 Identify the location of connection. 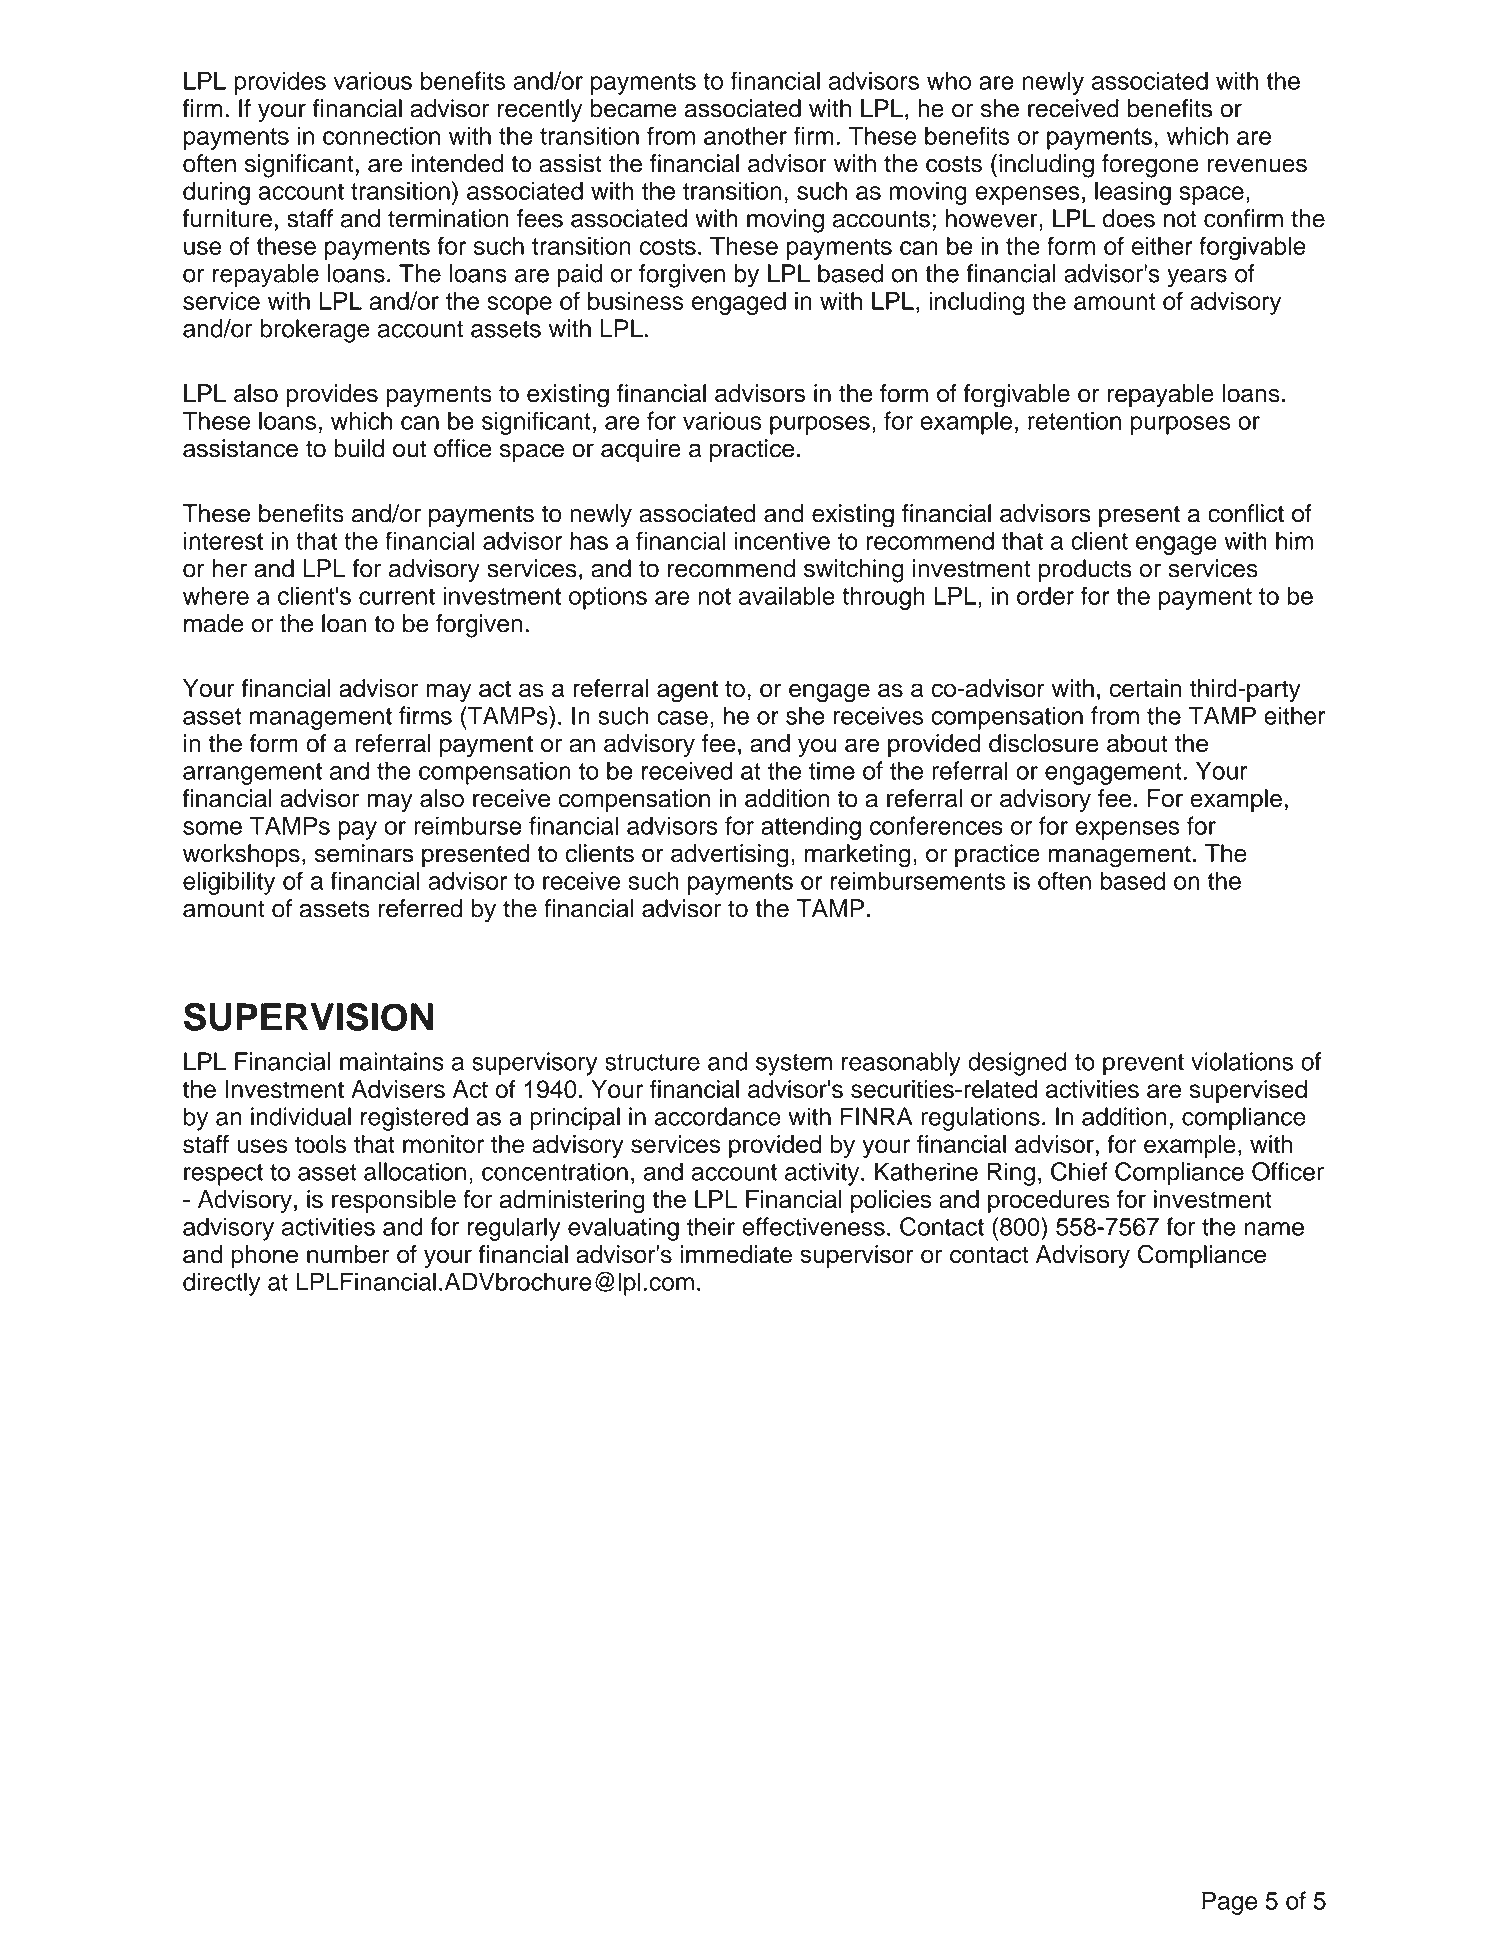
(381, 135).
